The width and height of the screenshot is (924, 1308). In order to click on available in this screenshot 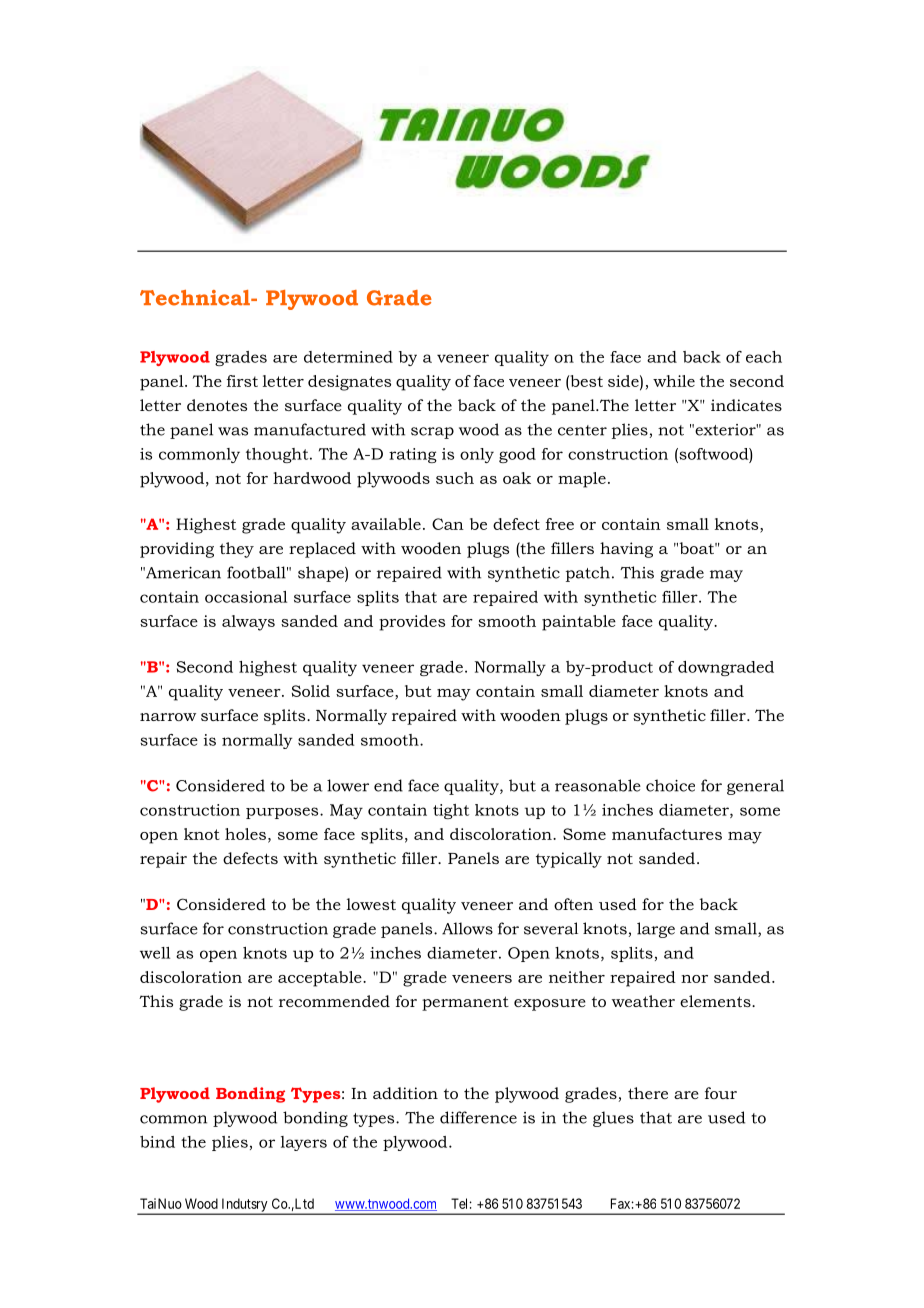, I will do `click(386, 524)`.
